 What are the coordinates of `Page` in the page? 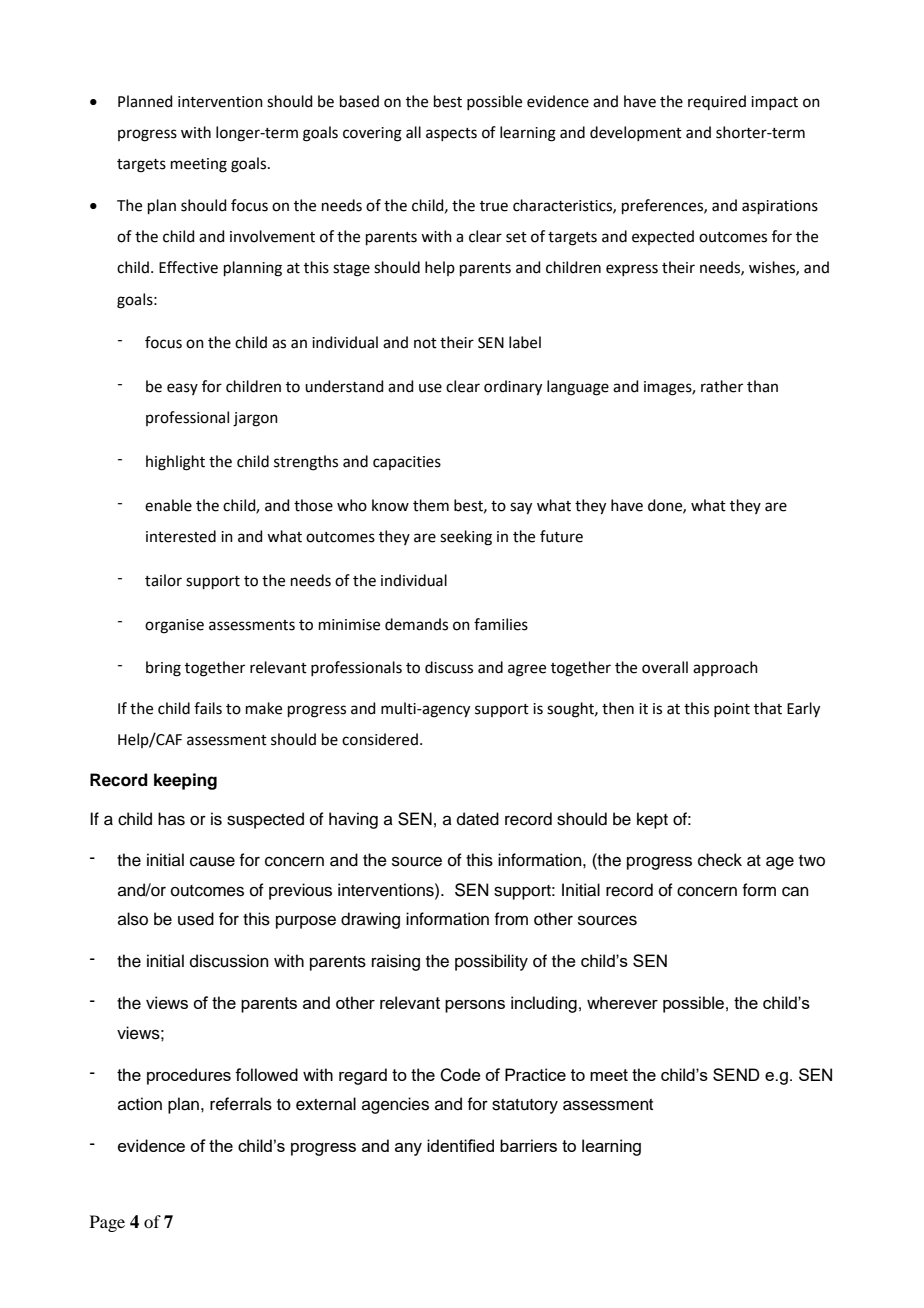 It's located at (107, 1223).
